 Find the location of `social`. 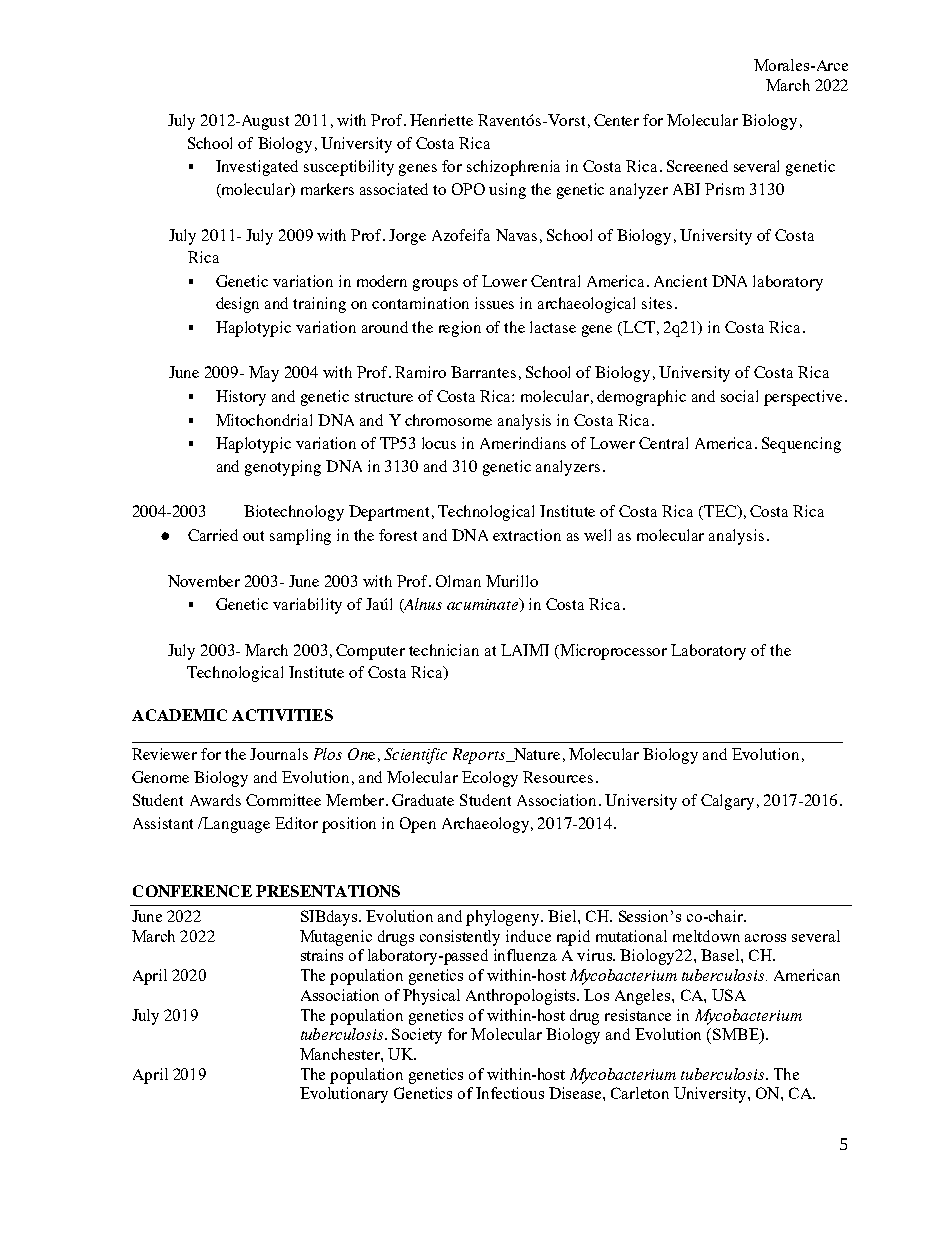

social is located at coordinates (739, 396).
